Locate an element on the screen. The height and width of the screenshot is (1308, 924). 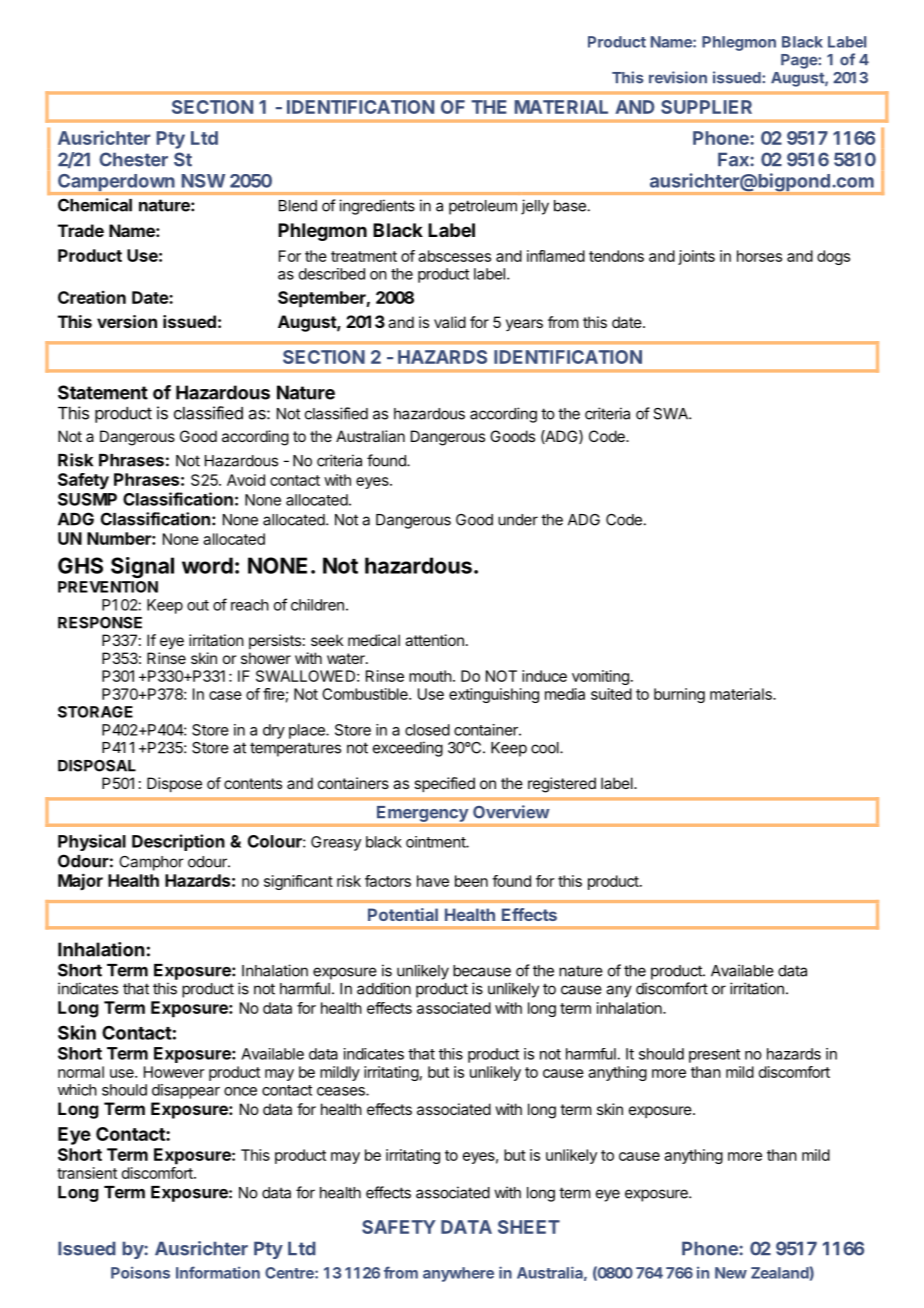
registered is located at coordinates (562, 785).
